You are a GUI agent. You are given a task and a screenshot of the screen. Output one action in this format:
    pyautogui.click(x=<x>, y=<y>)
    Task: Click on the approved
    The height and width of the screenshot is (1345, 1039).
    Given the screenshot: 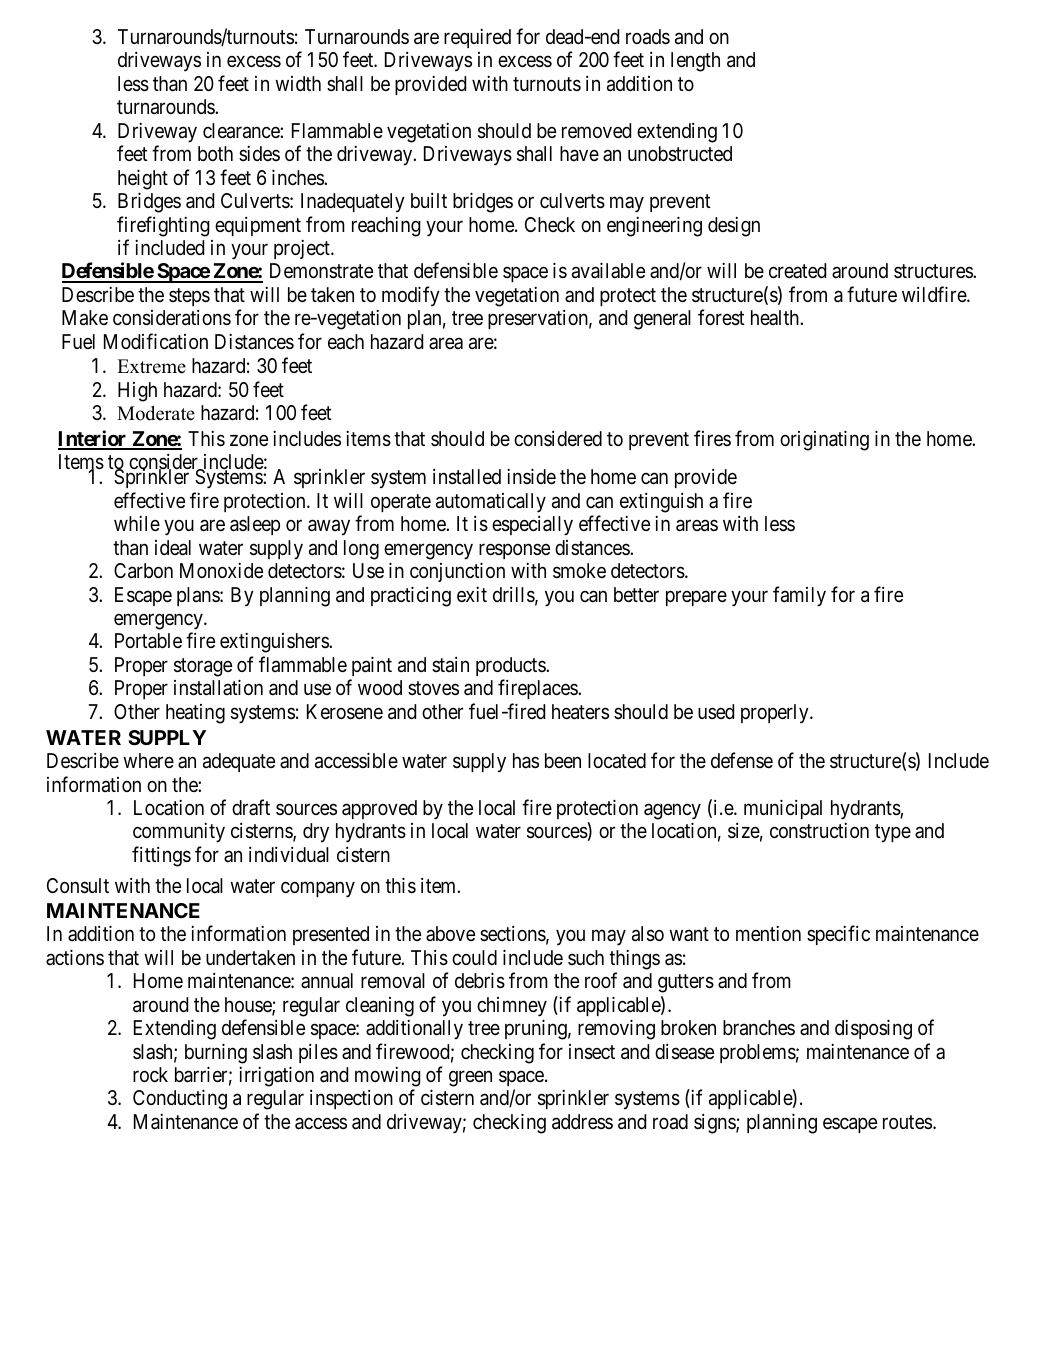 What is the action you would take?
    pyautogui.click(x=379, y=809)
